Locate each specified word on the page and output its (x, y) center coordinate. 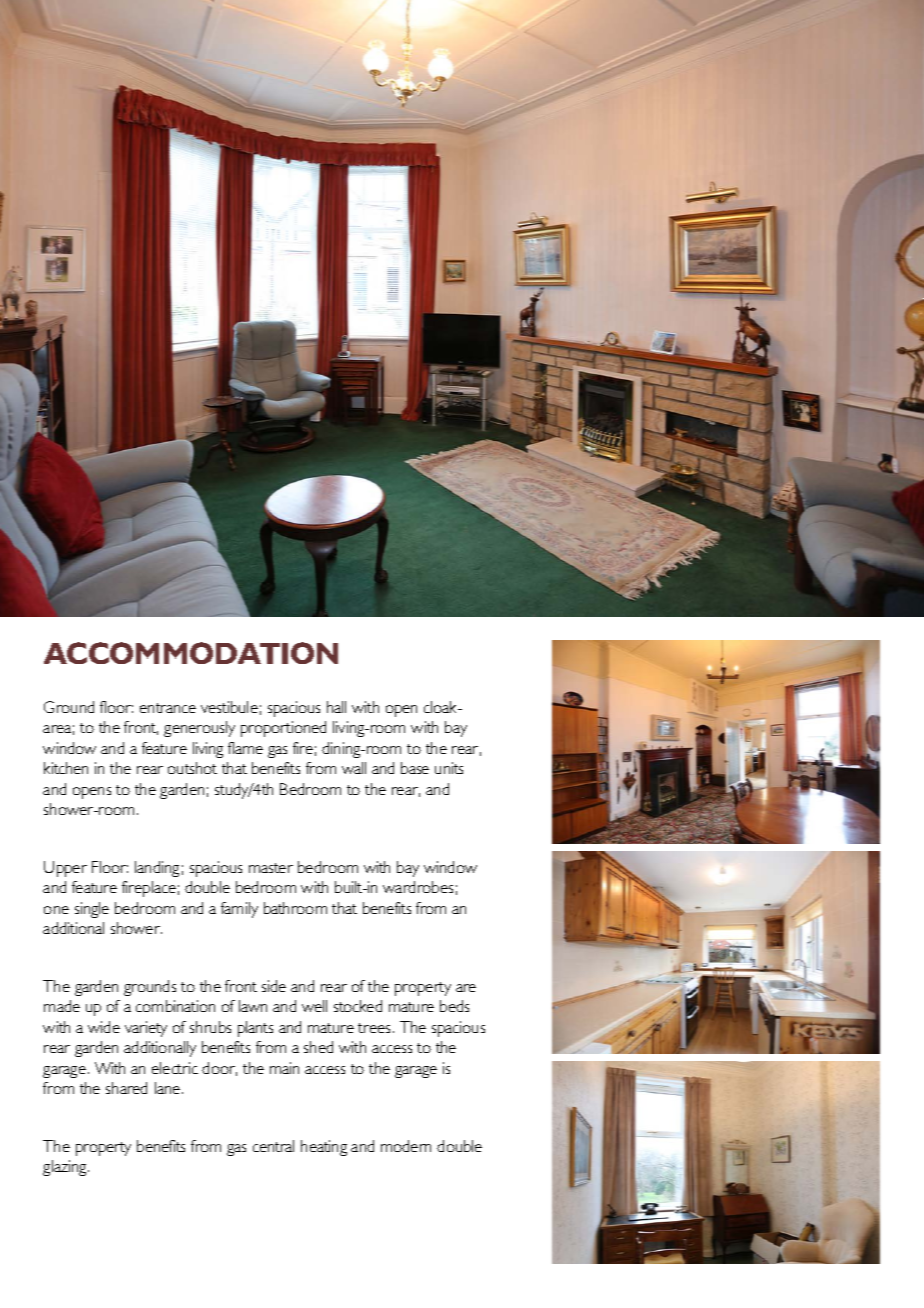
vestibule (229, 707)
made (62, 1006)
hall (336, 707)
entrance (168, 708)
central (273, 1146)
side (274, 986)
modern (406, 1146)
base (415, 768)
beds (454, 1006)
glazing (66, 1168)
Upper (65, 869)
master (271, 868)
